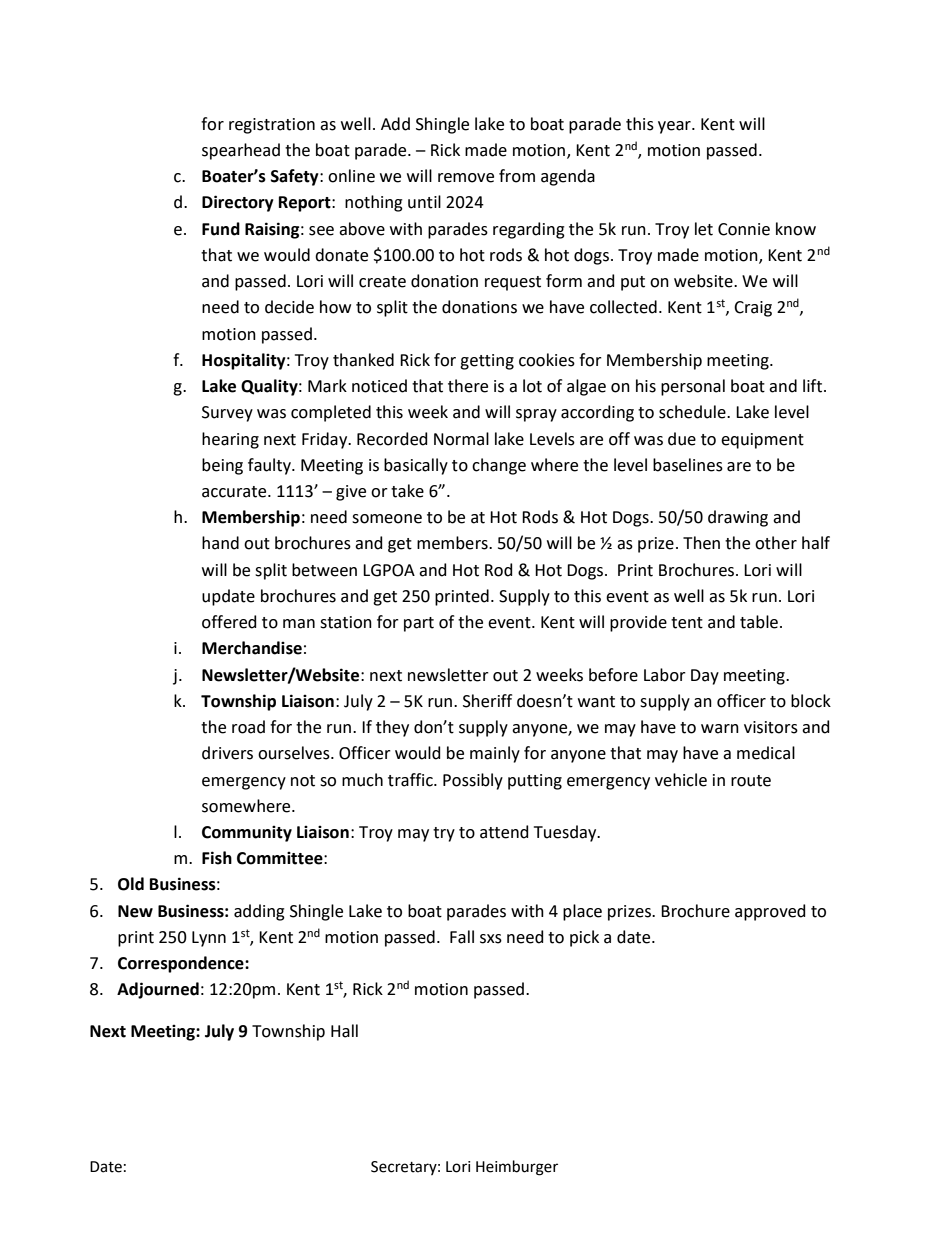  I want to click on remove, so click(466, 178).
